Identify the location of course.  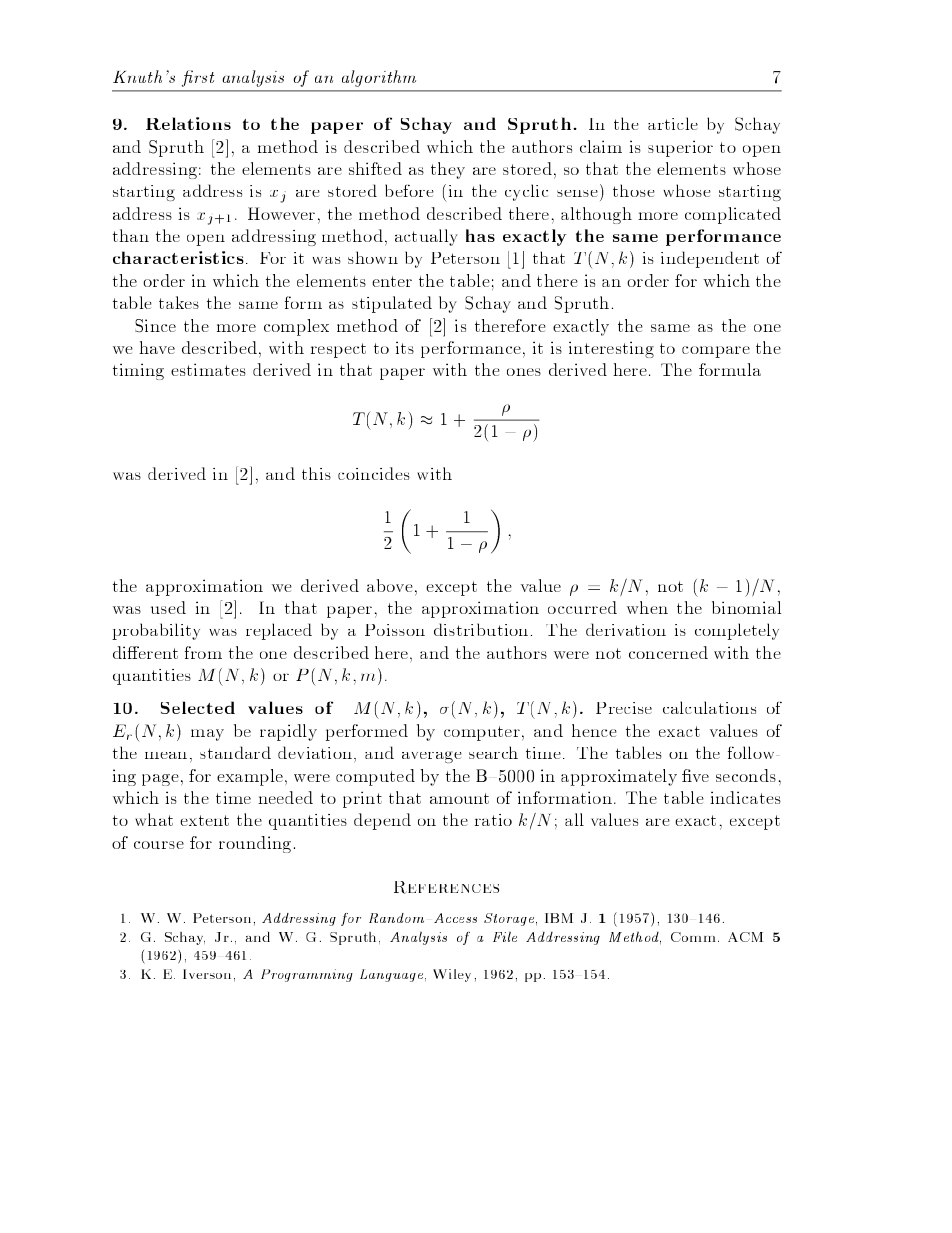
(159, 845).
